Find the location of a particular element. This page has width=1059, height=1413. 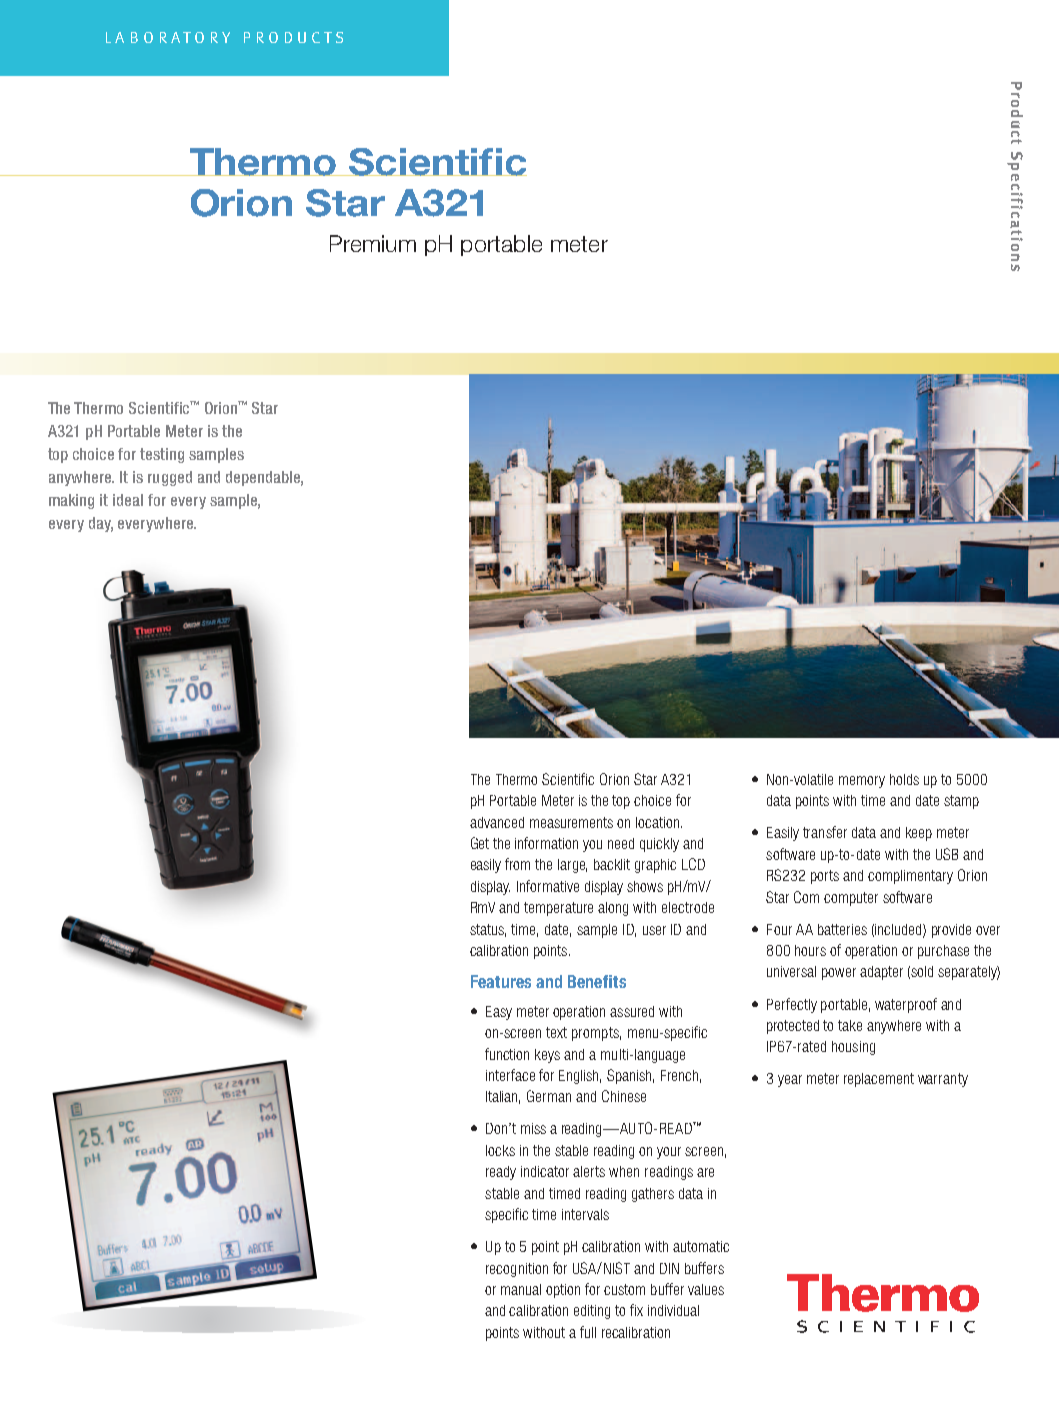

memory is located at coordinates (862, 782).
